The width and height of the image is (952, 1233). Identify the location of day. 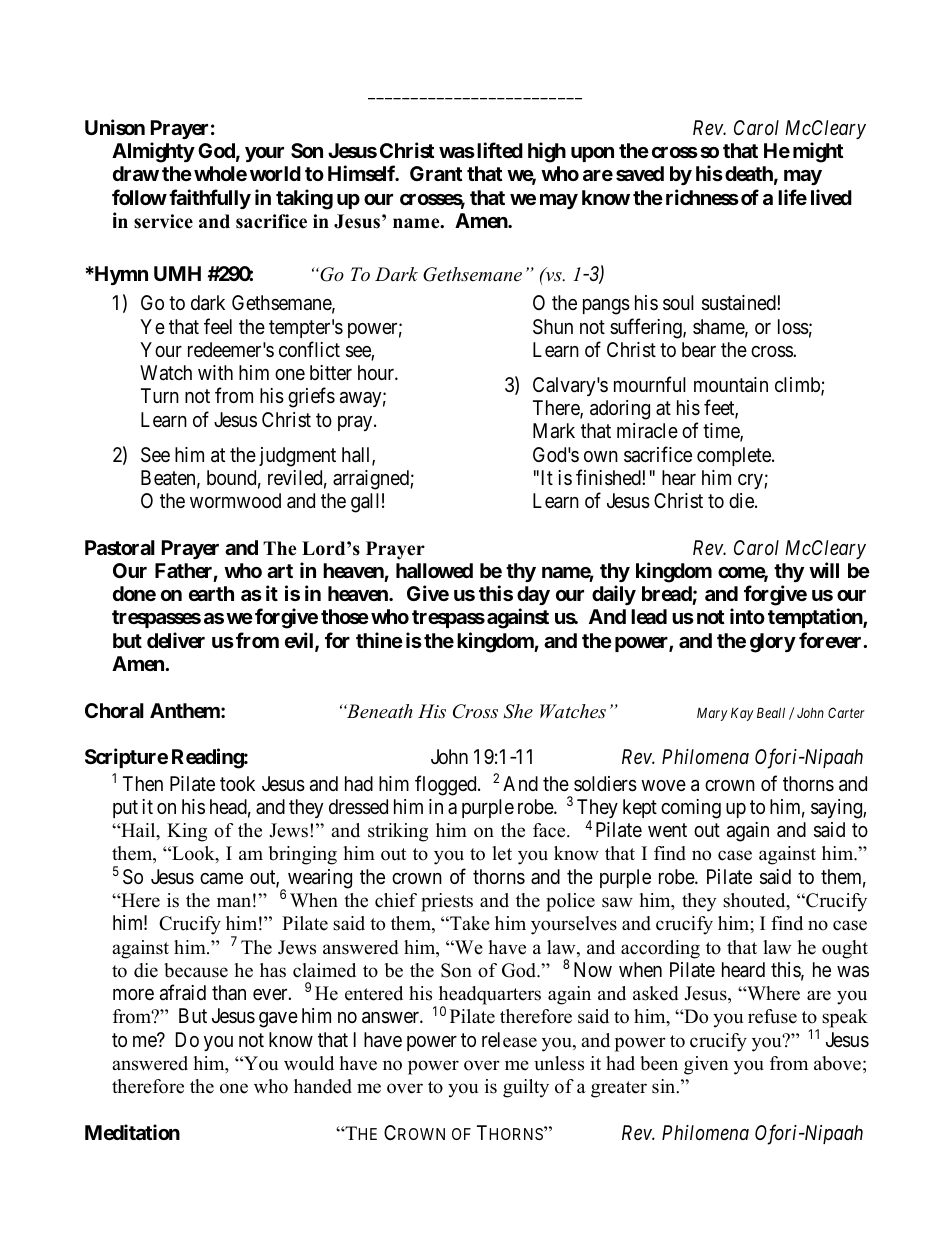
(533, 595).
